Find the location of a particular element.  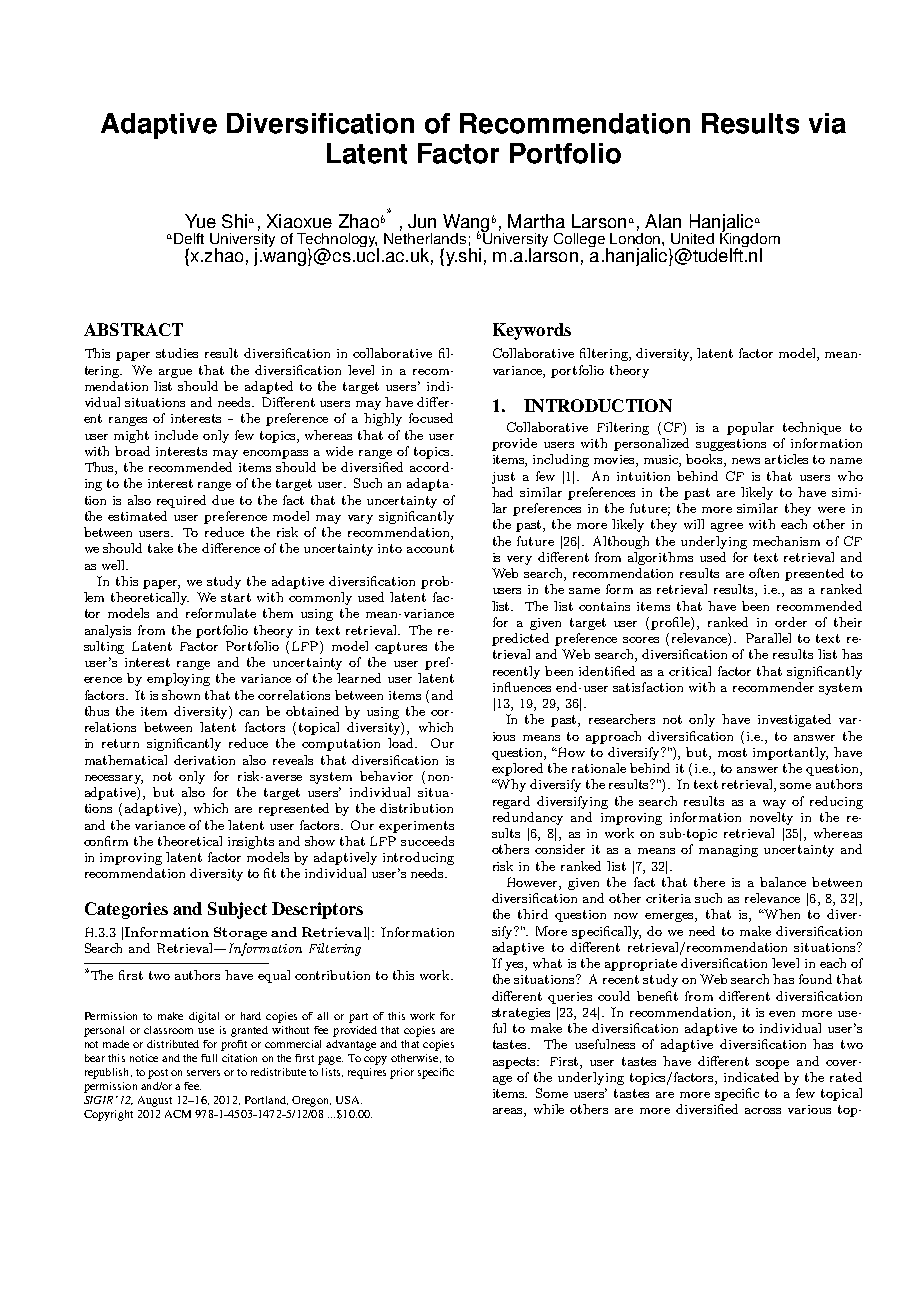

Yue is located at coordinates (200, 221).
